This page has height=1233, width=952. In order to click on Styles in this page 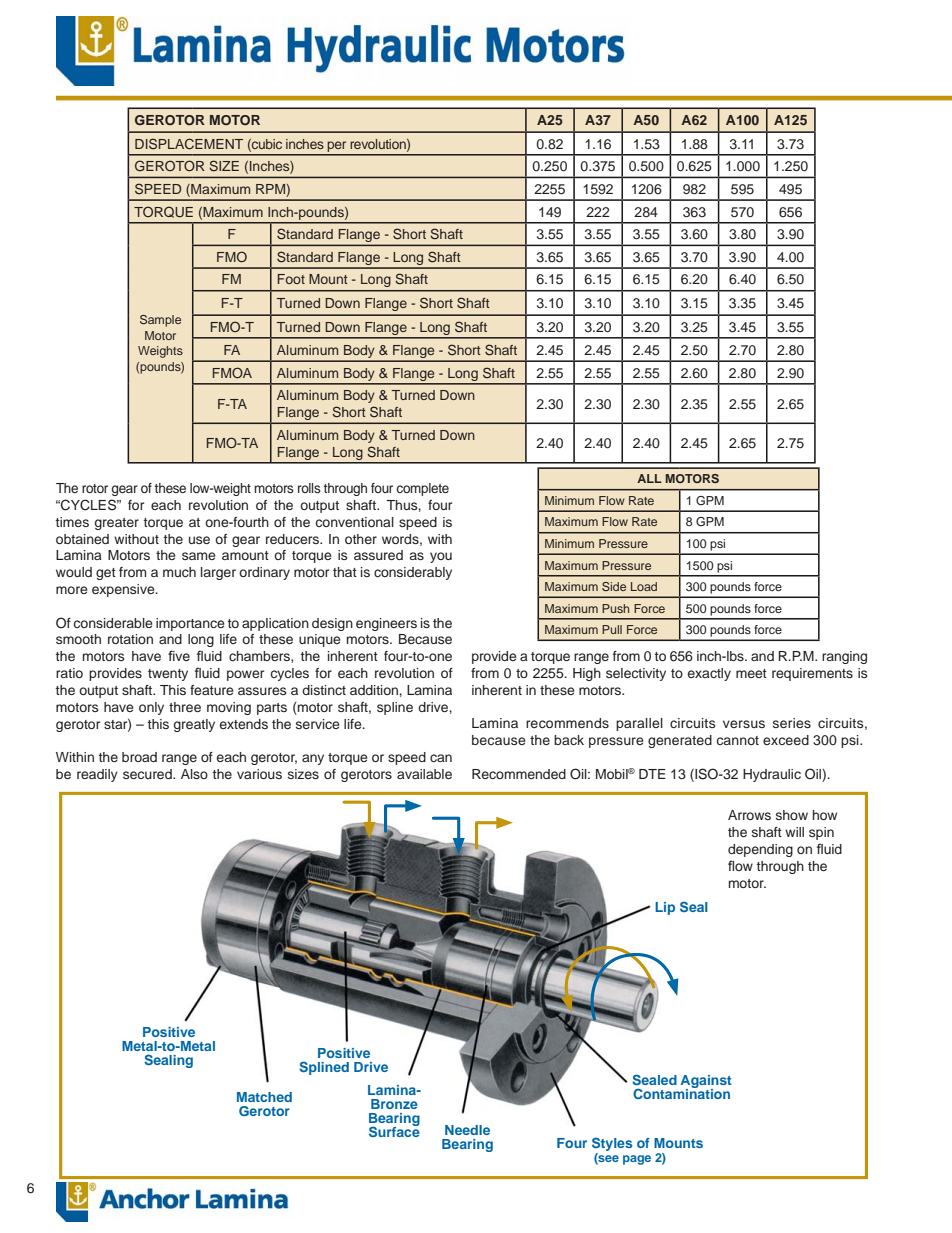, I will do `click(612, 1145)`.
